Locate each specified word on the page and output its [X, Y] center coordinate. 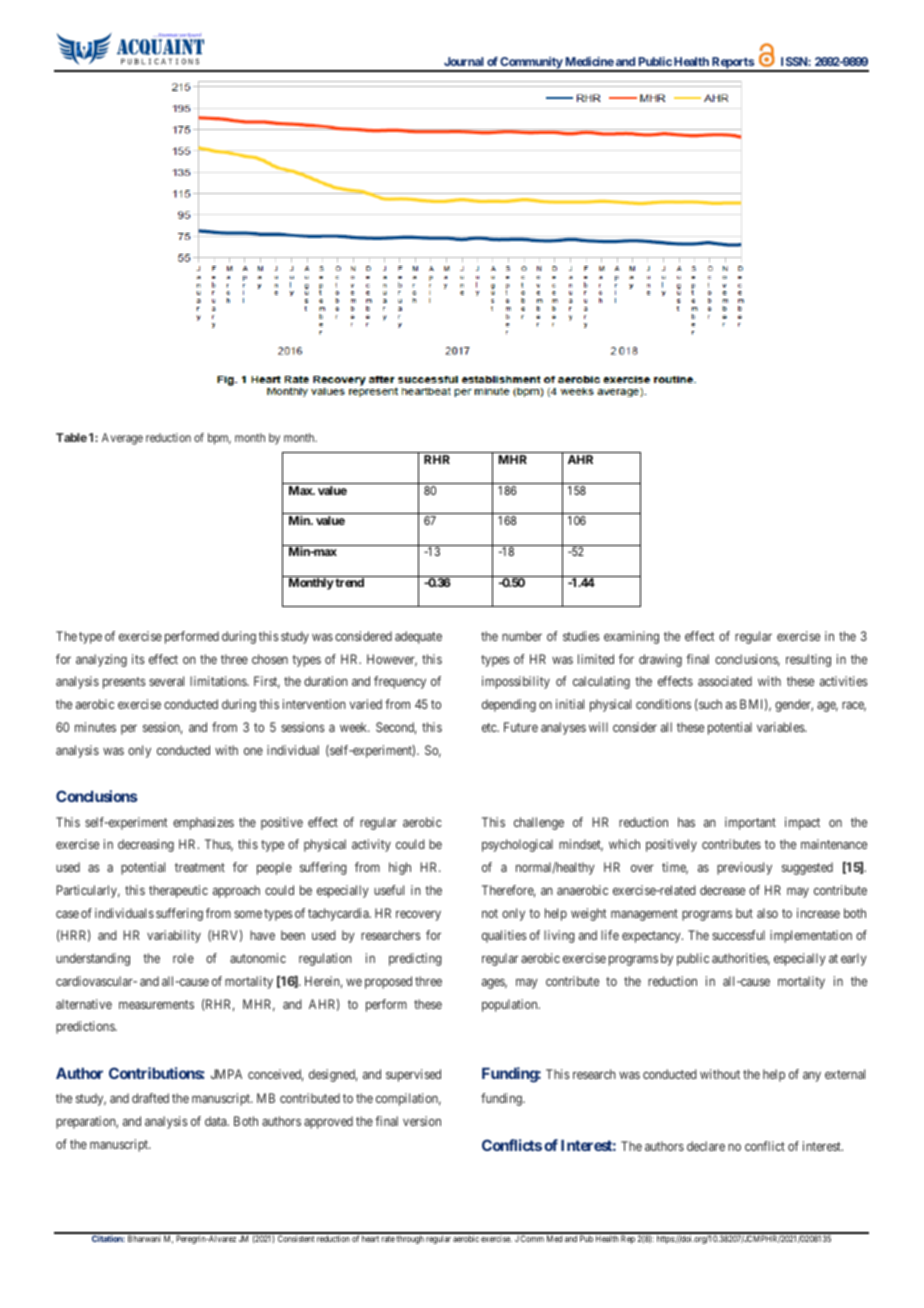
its [138, 659]
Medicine [590, 61]
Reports [732, 64]
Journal [464, 61]
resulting [808, 660]
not [490, 913]
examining [631, 637]
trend [349, 582]
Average [122, 439]
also [767, 913]
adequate [418, 637]
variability [174, 936]
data [217, 1121]
